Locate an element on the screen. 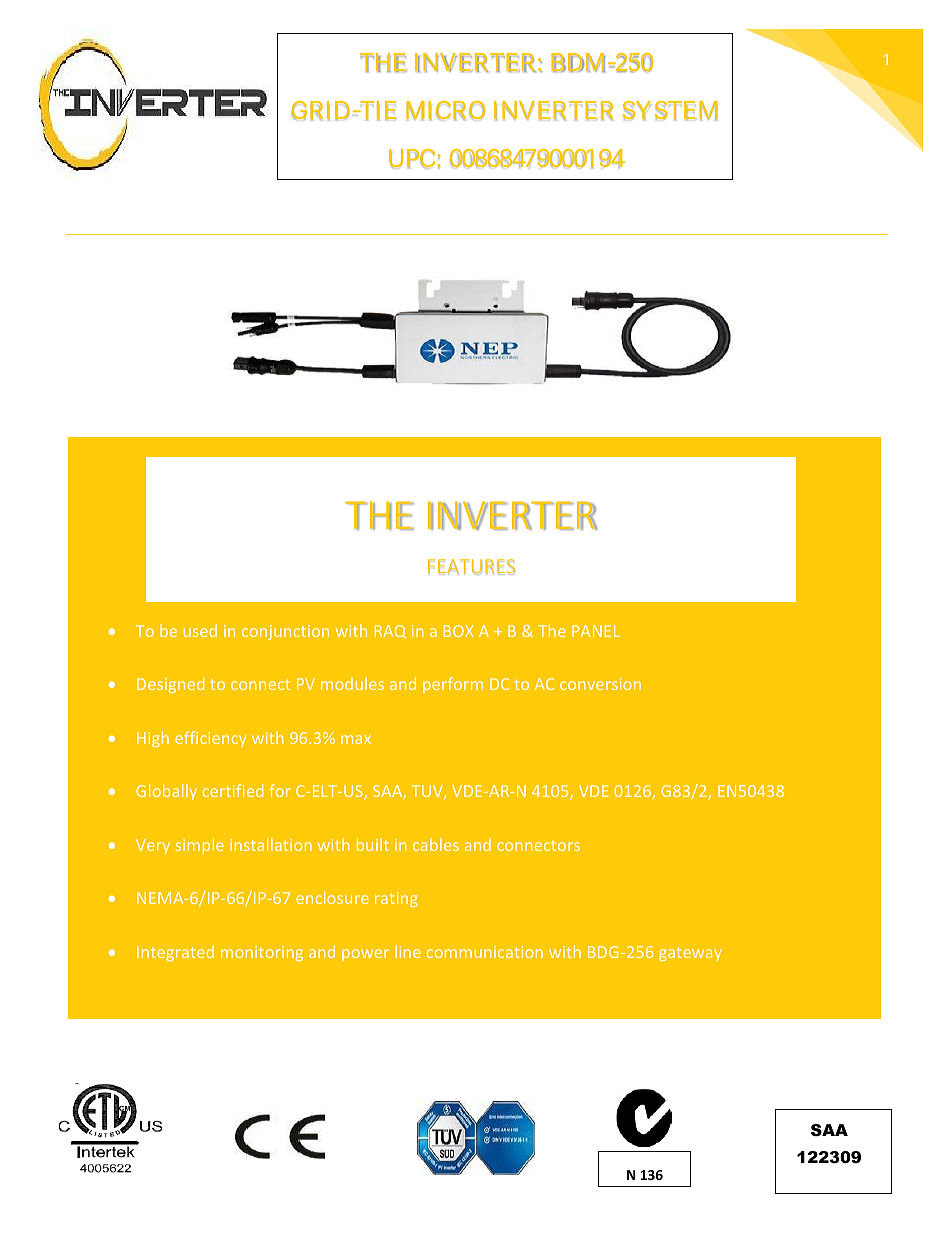 This screenshot has height=1233, width=952. perform is located at coordinates (453, 685).
